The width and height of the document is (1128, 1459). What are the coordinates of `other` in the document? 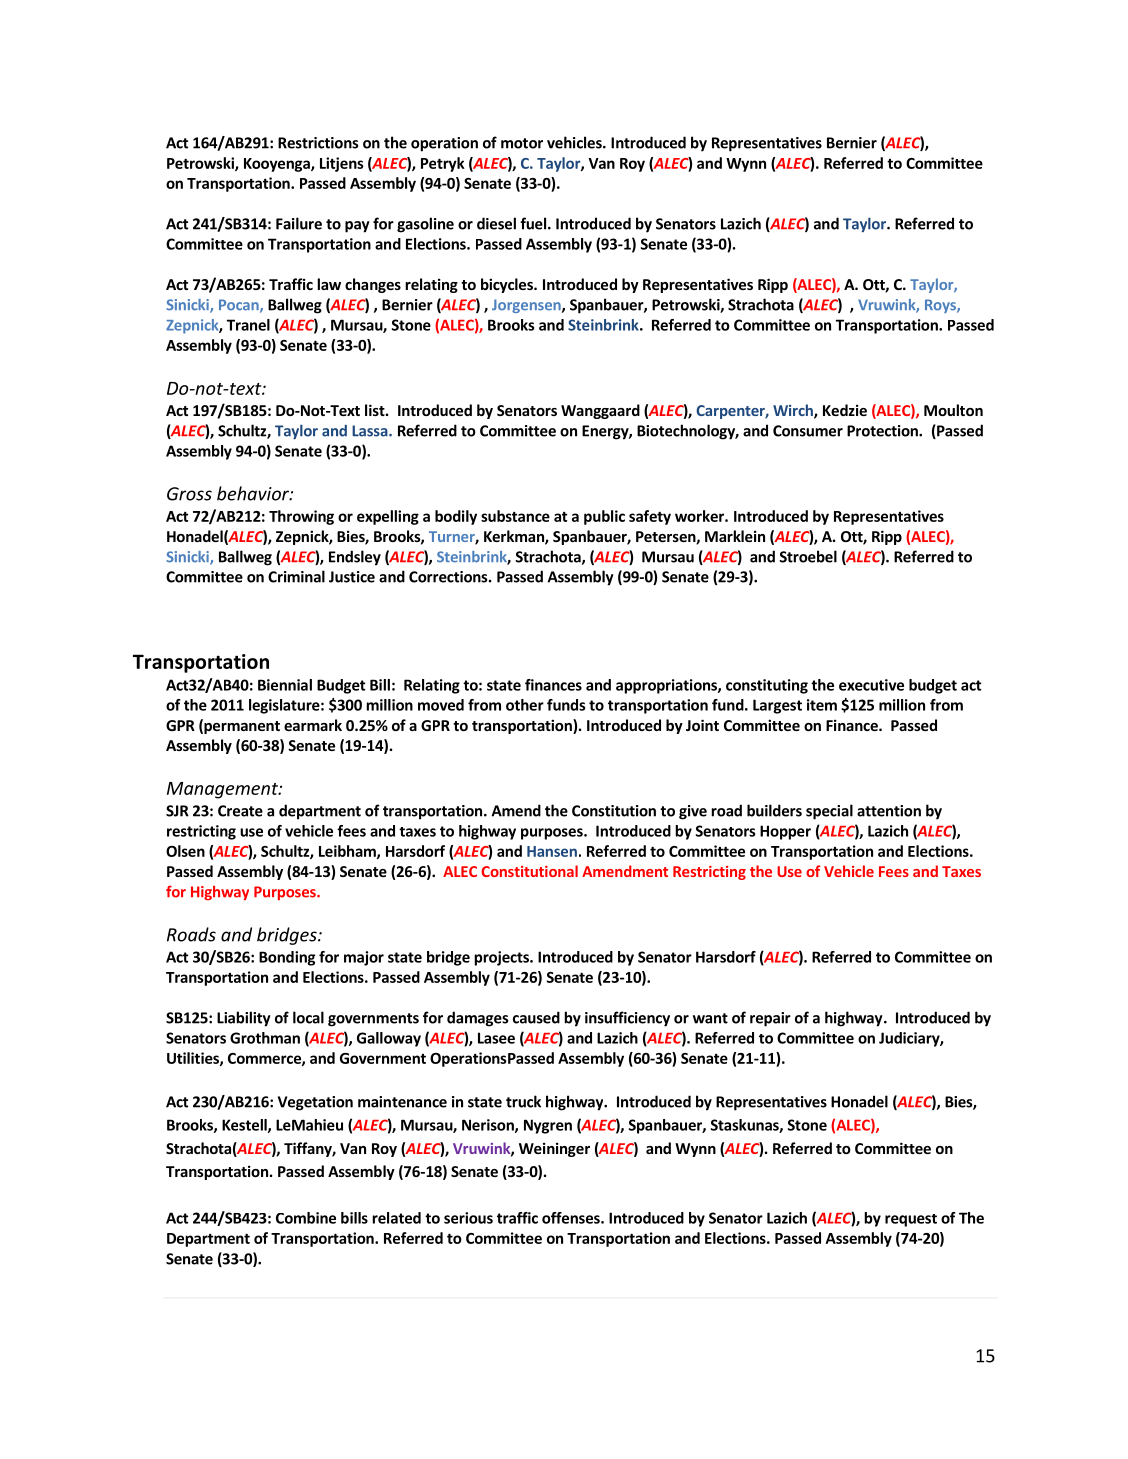 It's located at (525, 705).
